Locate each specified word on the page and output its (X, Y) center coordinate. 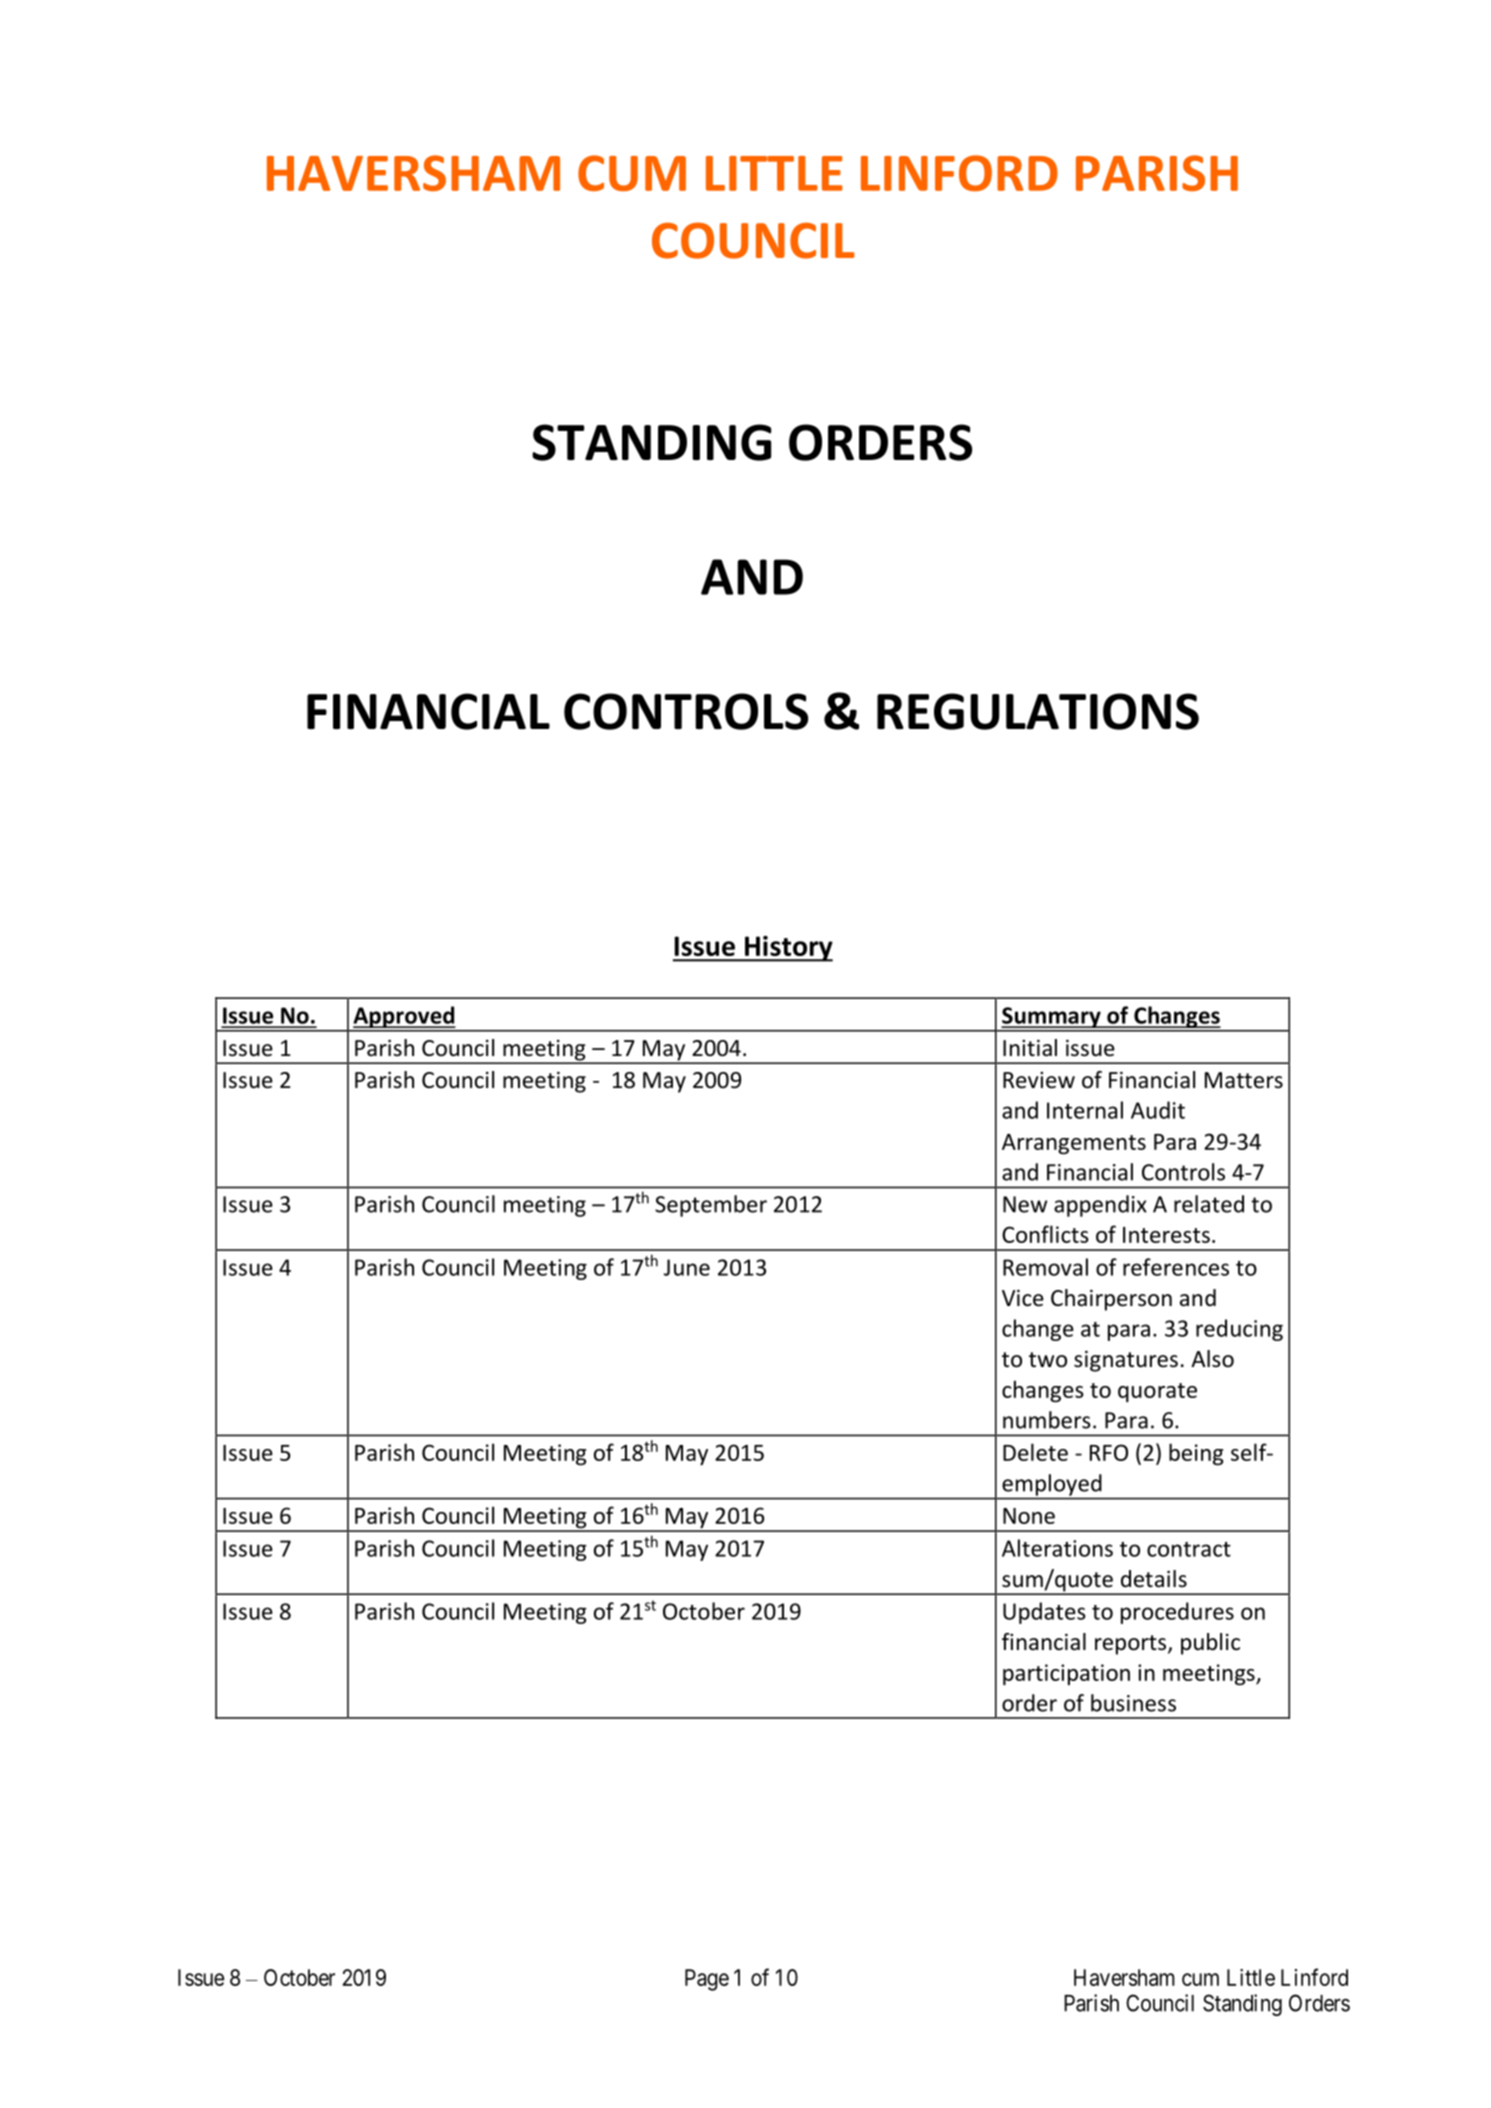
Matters (1244, 1080)
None (1029, 1516)
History (787, 949)
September (711, 1206)
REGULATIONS (1038, 711)
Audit (1158, 1110)
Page (707, 1980)
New (1025, 1204)
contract (1189, 1549)
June (687, 1267)
